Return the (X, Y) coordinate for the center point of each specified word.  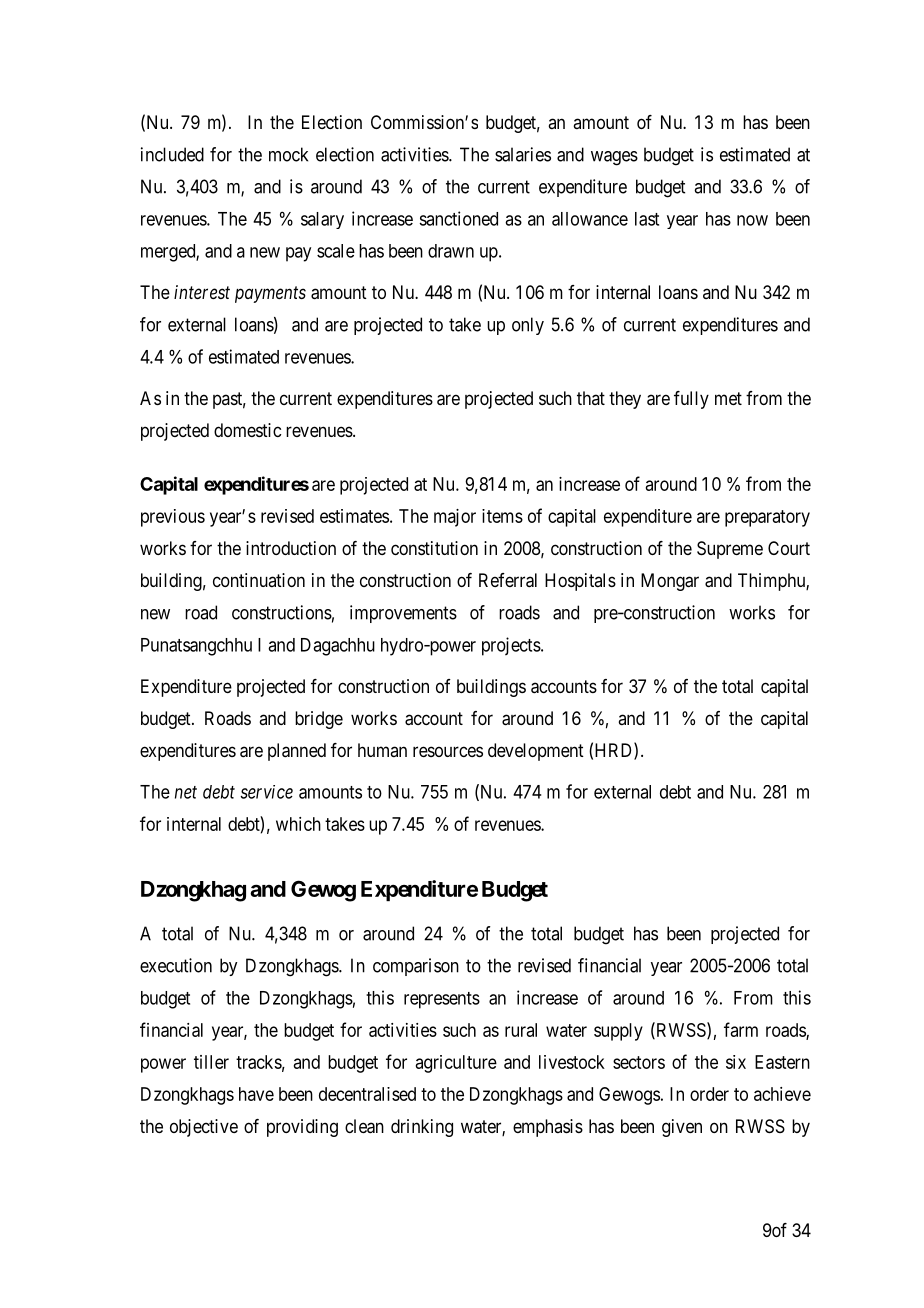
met (728, 398)
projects (511, 646)
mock (288, 154)
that (591, 398)
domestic (247, 430)
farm (741, 1029)
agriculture (456, 1064)
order (709, 1094)
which (298, 824)
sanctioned (458, 218)
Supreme (730, 550)
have (256, 1094)
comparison (416, 967)
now (752, 220)
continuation (259, 580)
